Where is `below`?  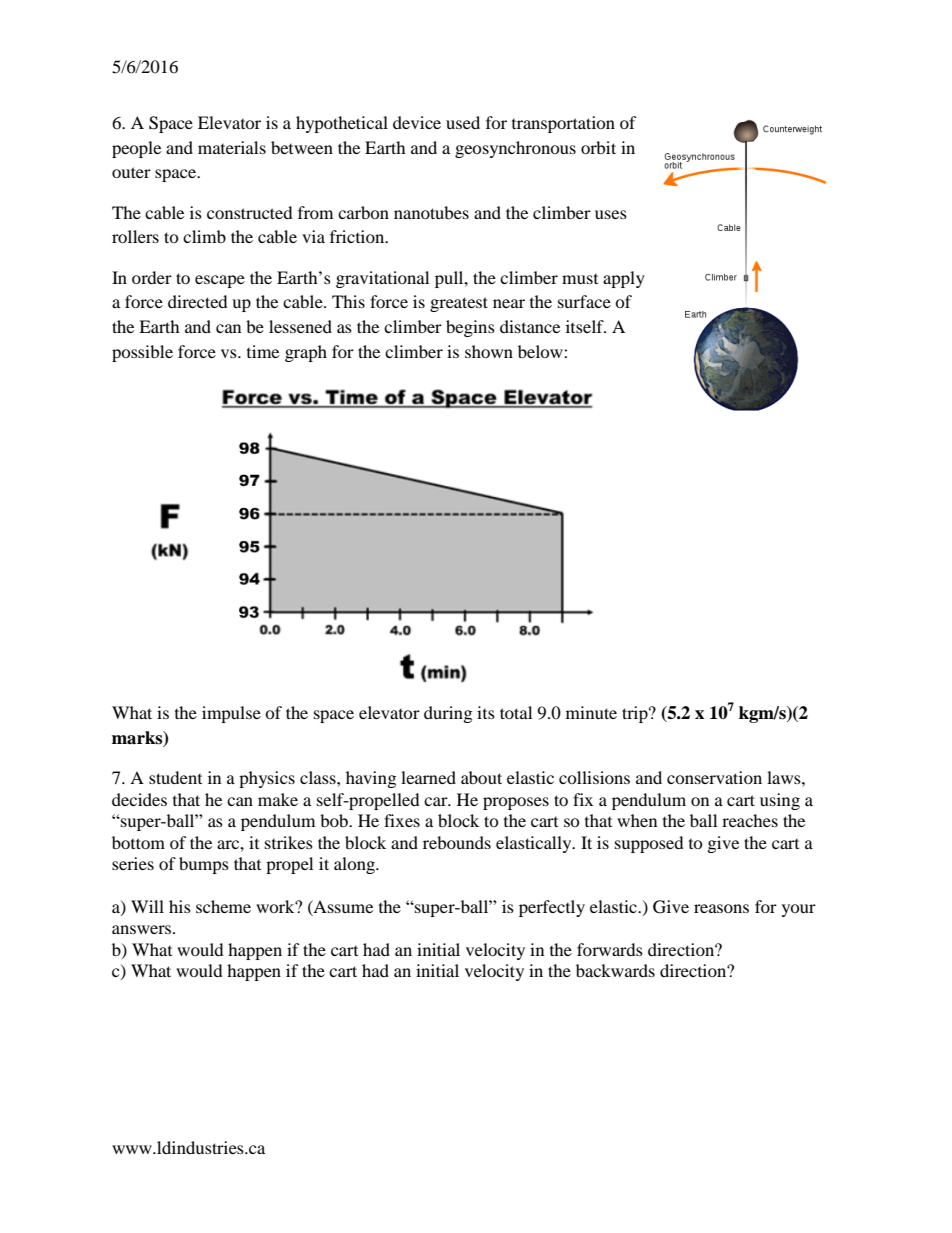
below is located at coordinates (541, 351).
